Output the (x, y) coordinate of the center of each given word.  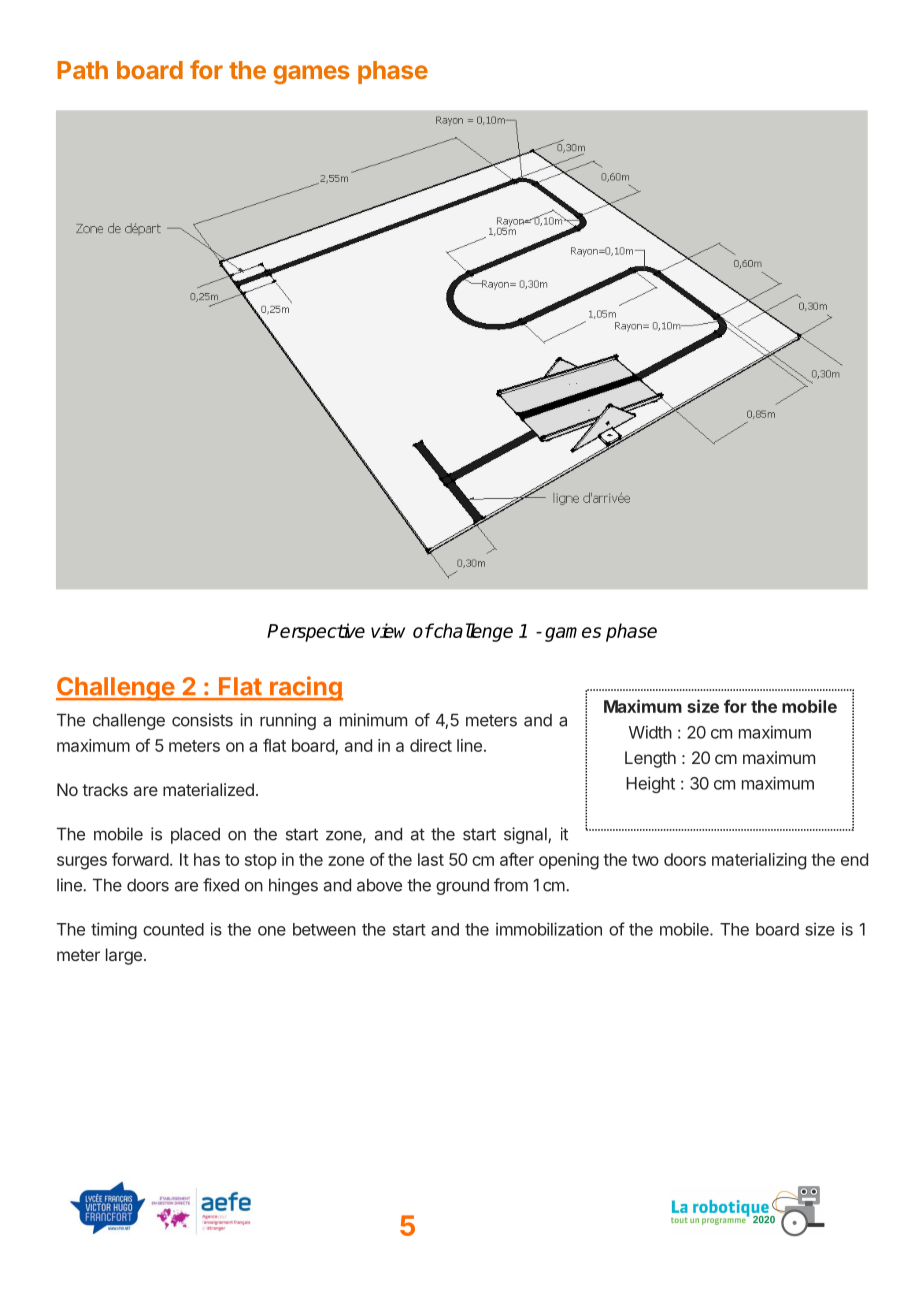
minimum (373, 720)
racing (305, 688)
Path (82, 70)
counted (173, 929)
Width (650, 732)
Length (650, 759)
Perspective (316, 632)
